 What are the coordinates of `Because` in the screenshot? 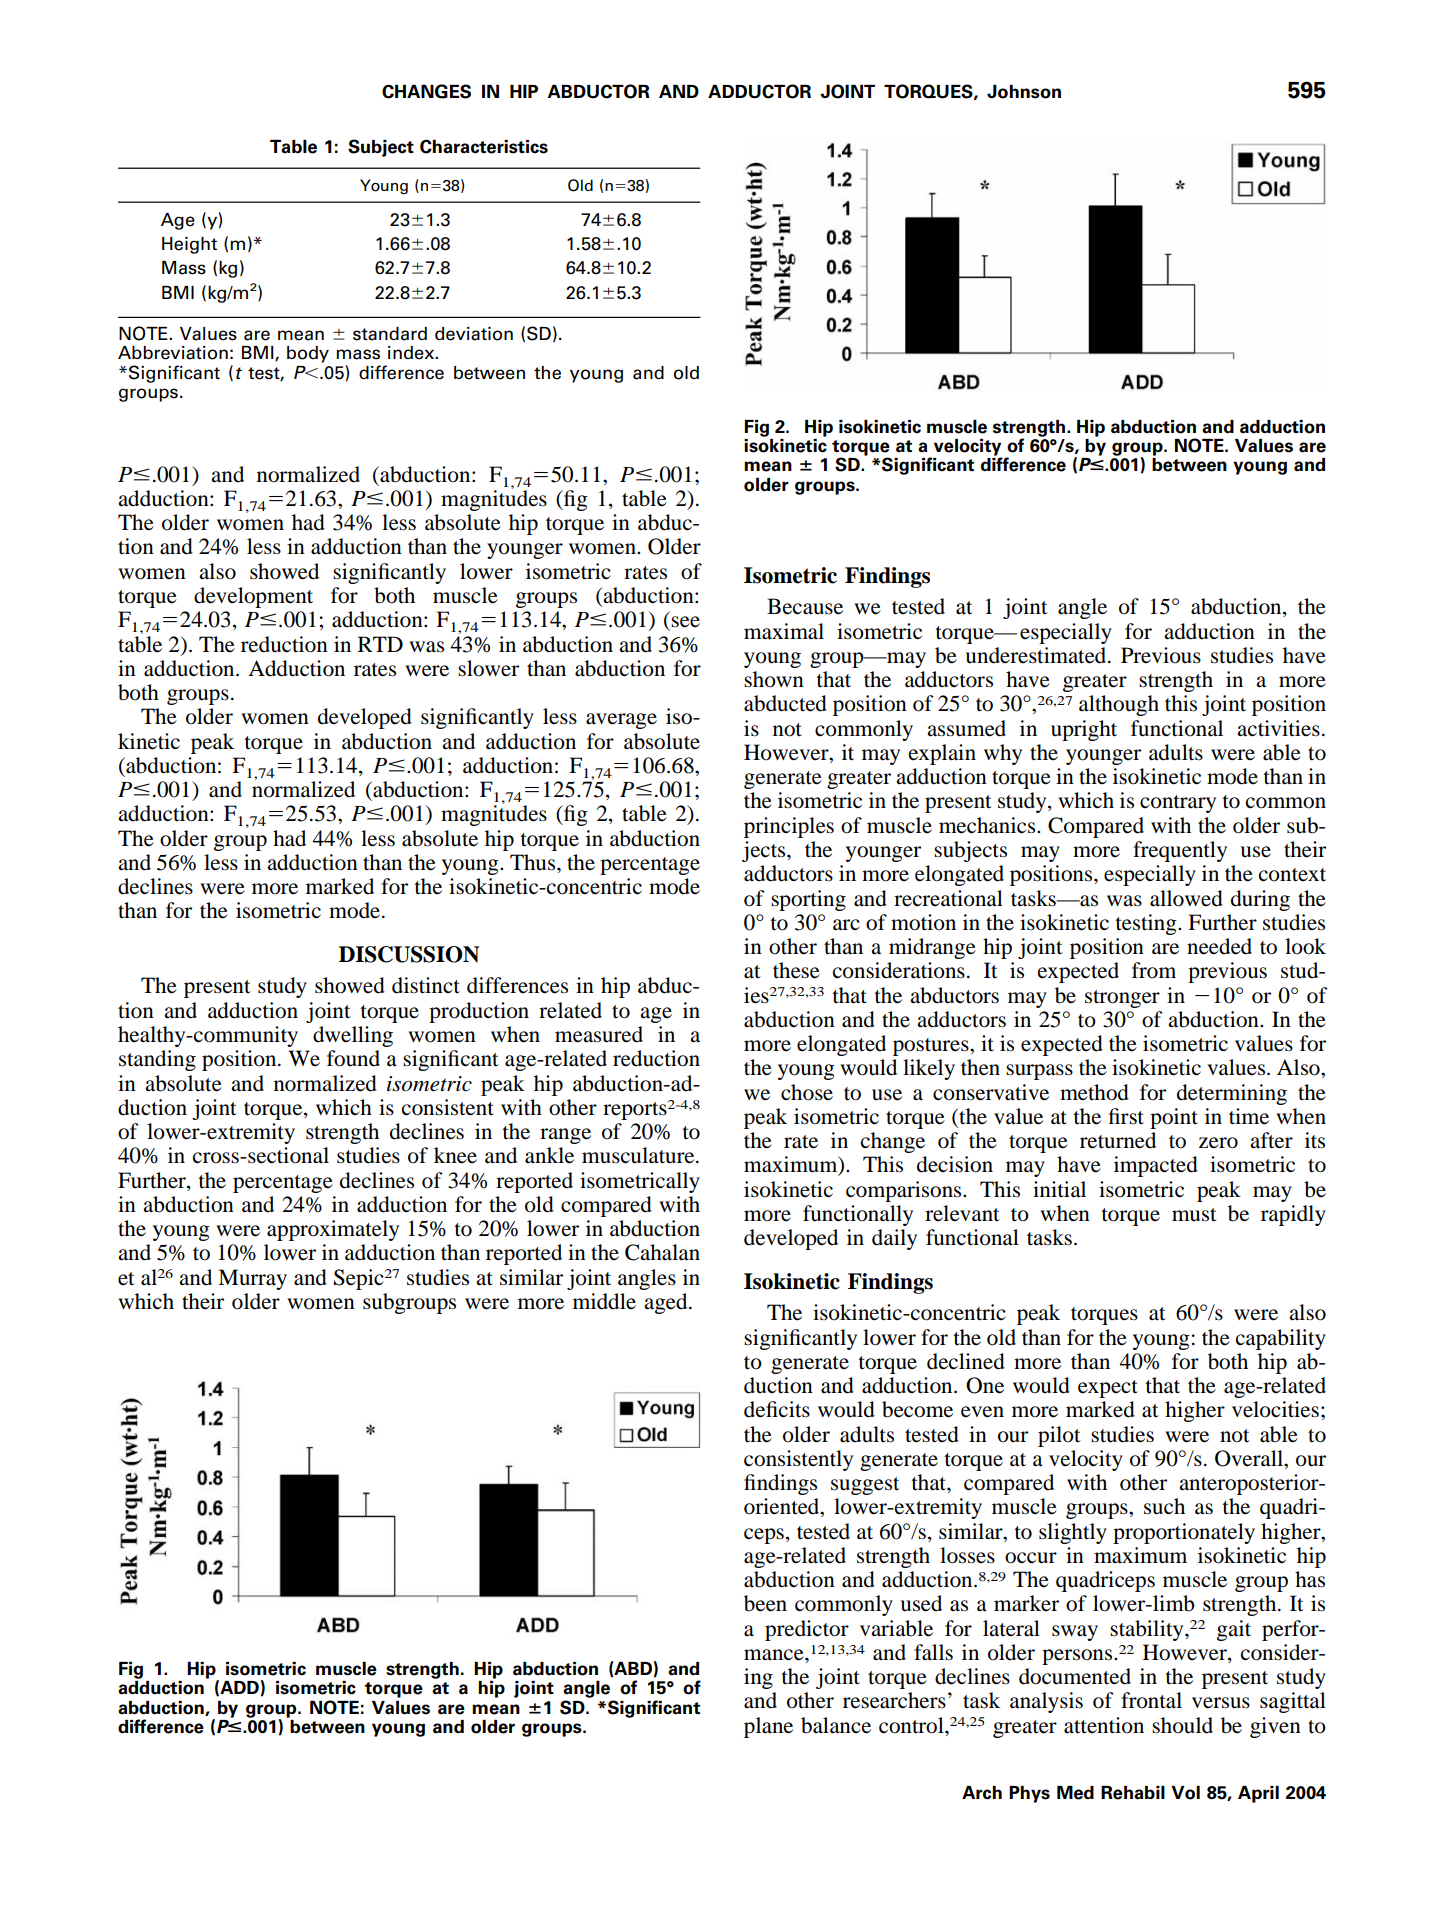 It's located at (805, 606).
